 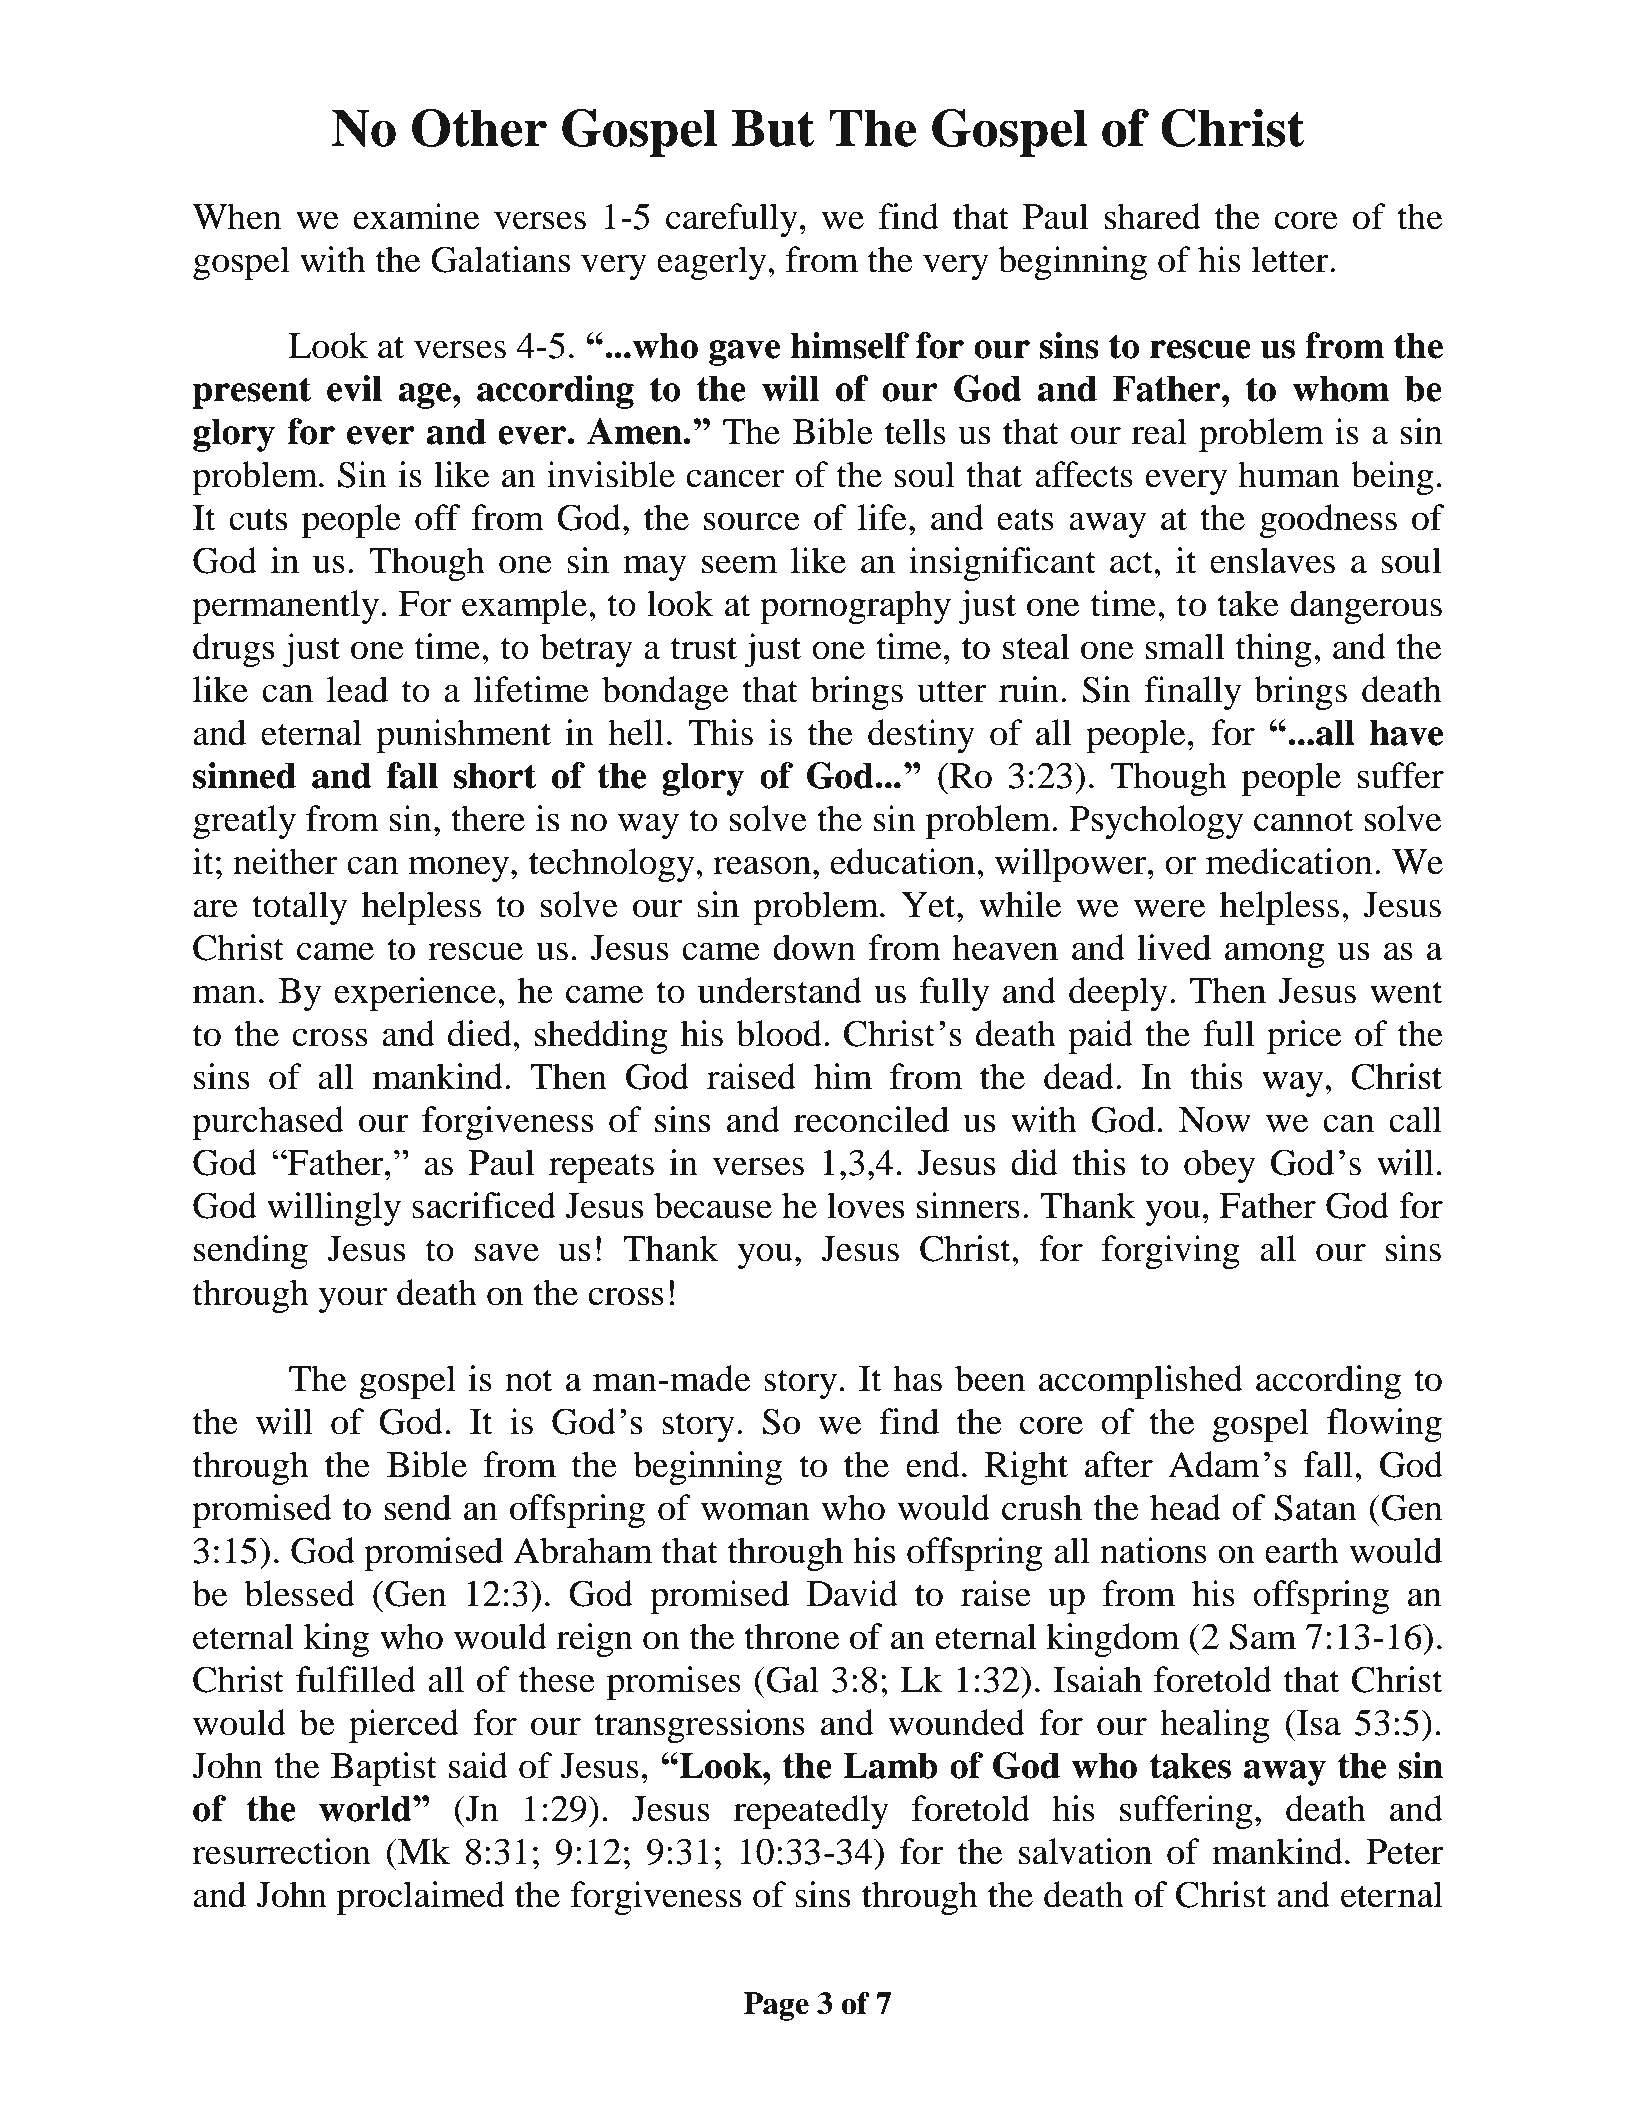 What do you see at coordinates (300, 1593) in the screenshot?
I see `blessed` at bounding box center [300, 1593].
